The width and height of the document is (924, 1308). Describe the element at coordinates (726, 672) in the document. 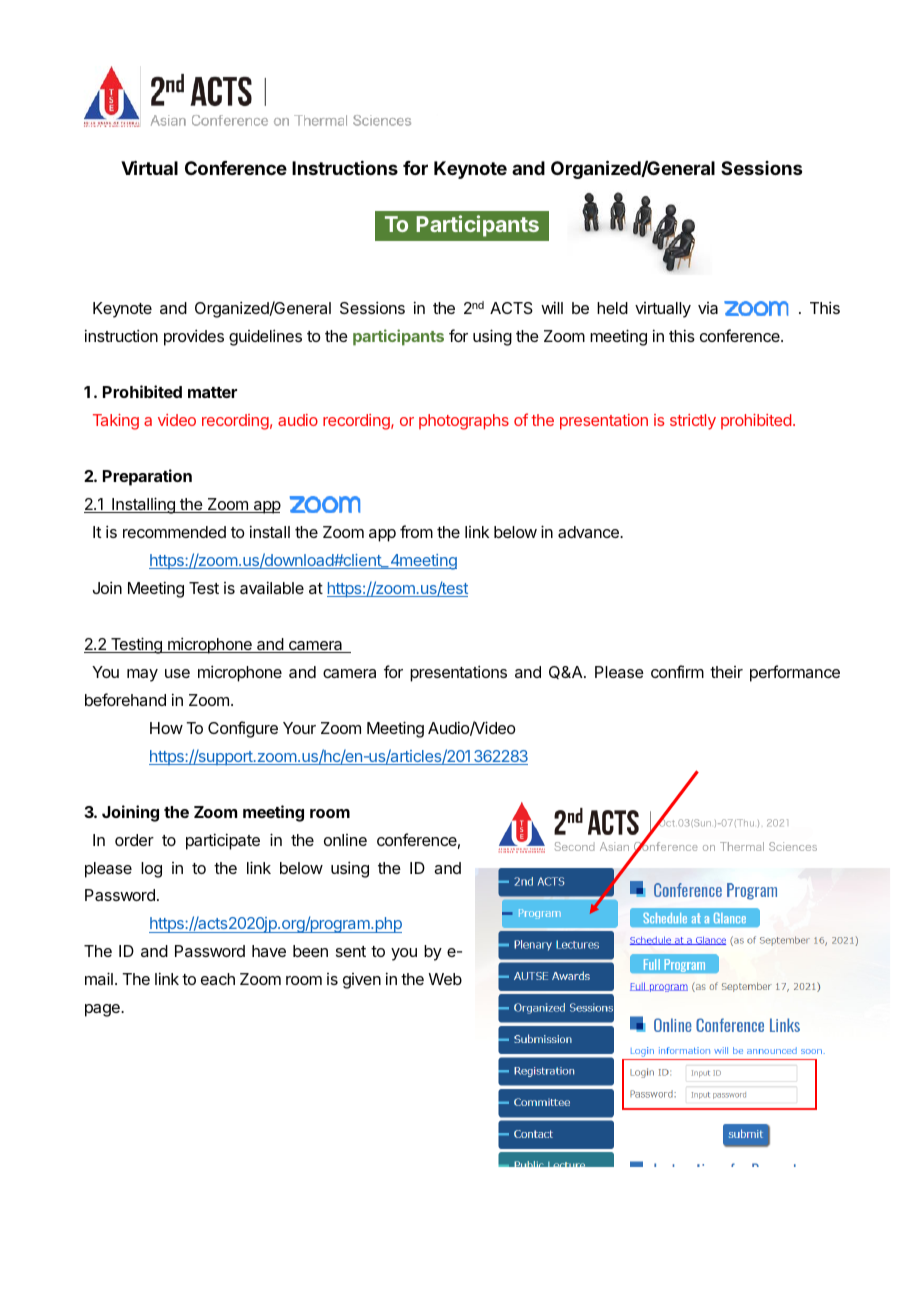

I see `their` at that location.
